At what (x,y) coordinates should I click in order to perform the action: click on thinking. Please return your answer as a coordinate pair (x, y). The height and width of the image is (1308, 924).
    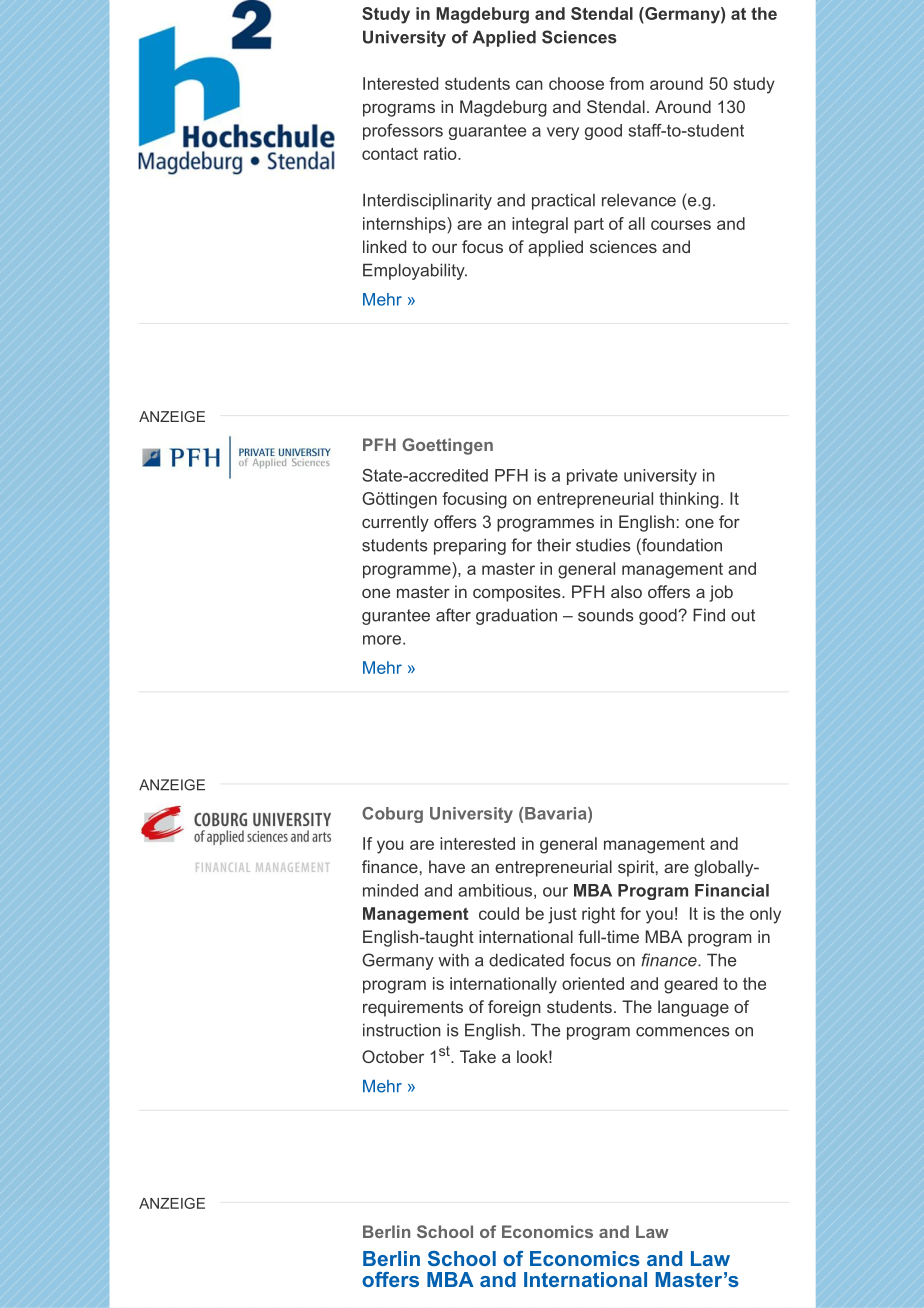
    Looking at the image, I should click on (689, 500).
